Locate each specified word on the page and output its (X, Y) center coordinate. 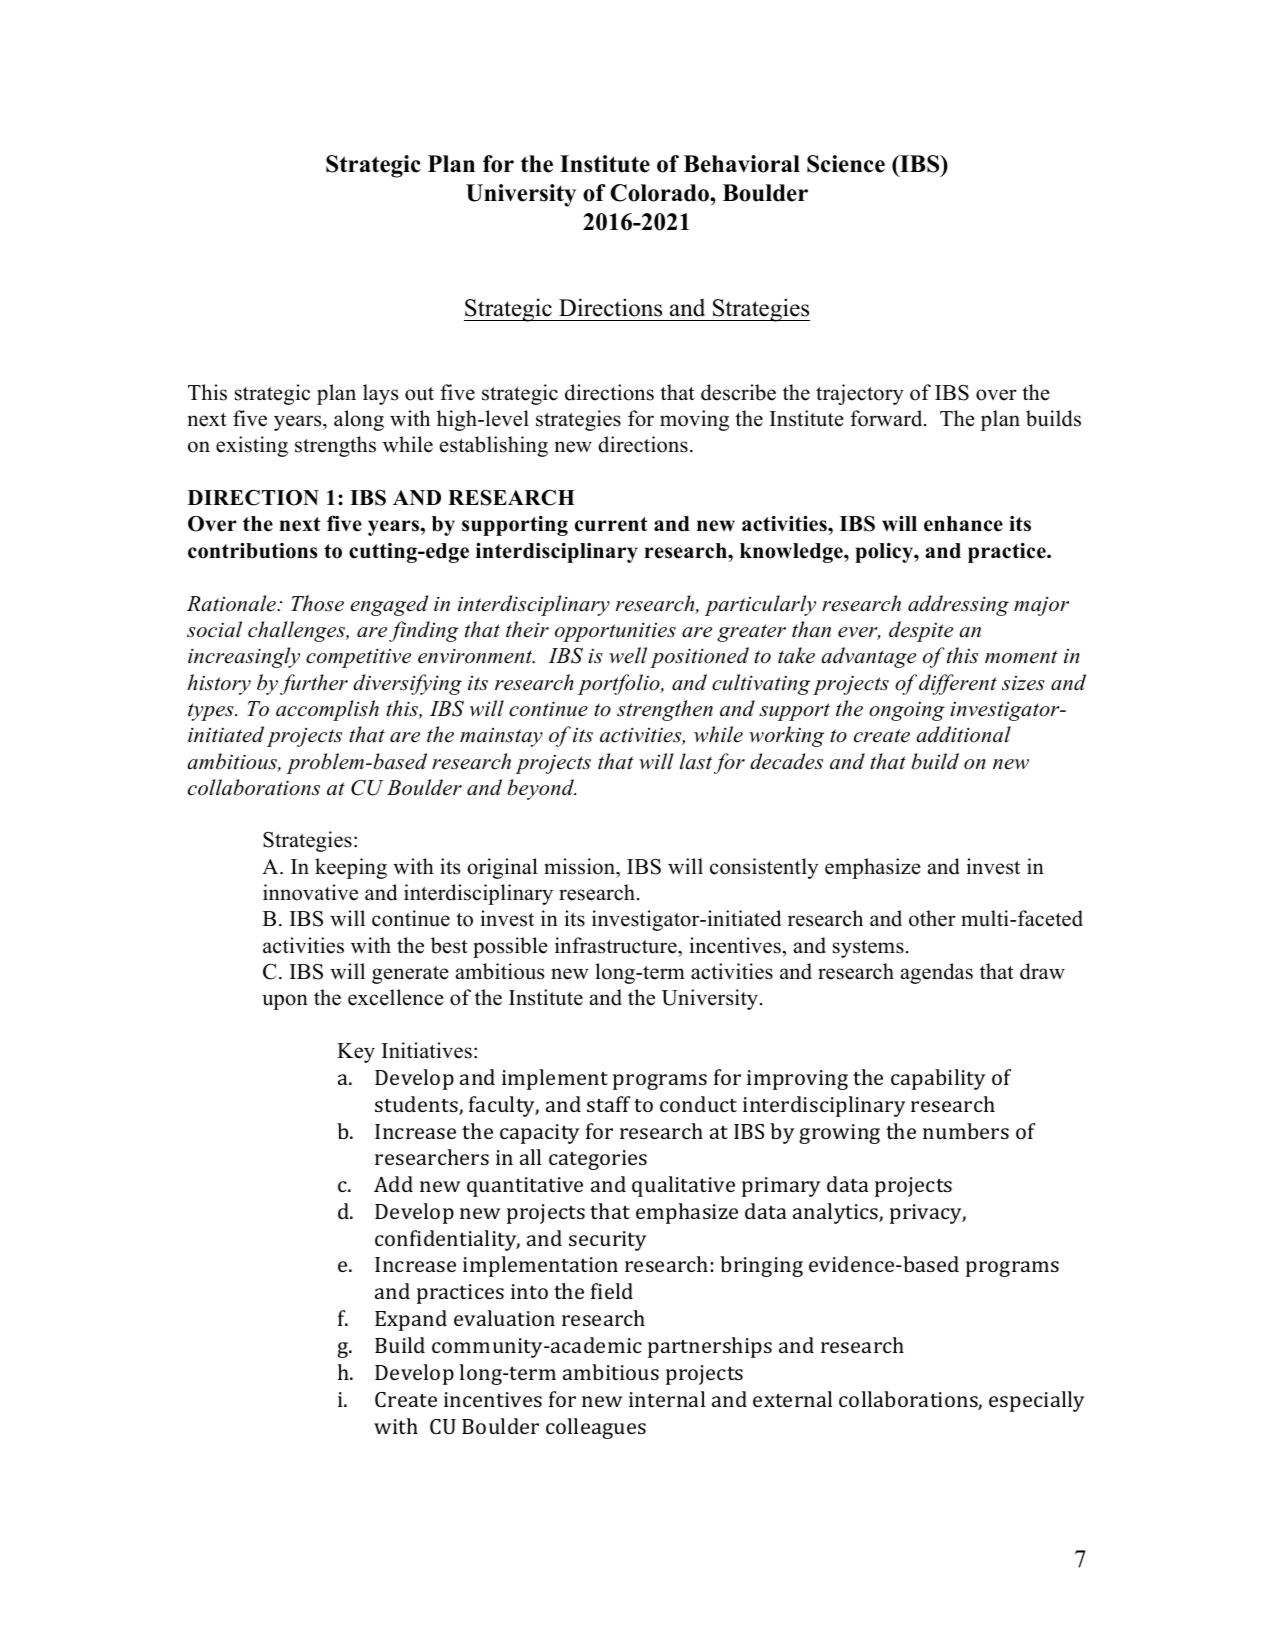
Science (846, 164)
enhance (963, 524)
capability (938, 1079)
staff (608, 1104)
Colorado (660, 193)
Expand (411, 1320)
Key (356, 1053)
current (611, 524)
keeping (351, 868)
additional (963, 734)
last (696, 761)
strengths (335, 446)
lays (380, 394)
